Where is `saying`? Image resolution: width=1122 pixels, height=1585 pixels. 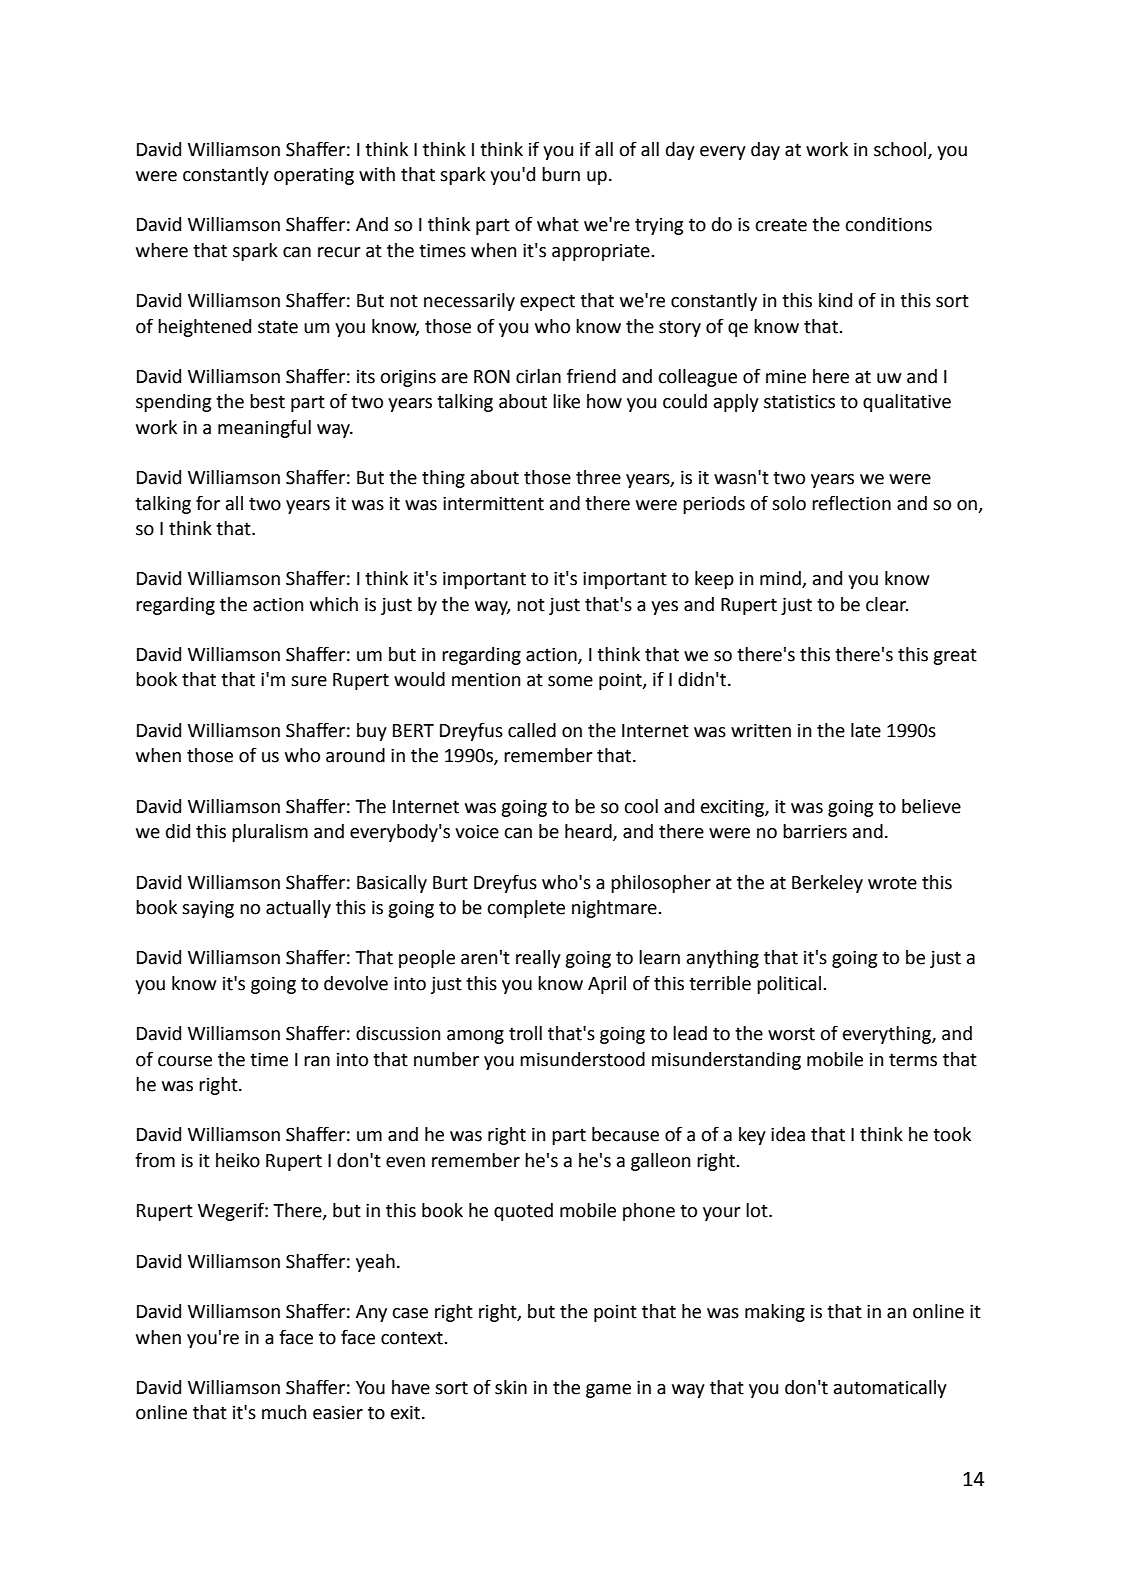
saying is located at coordinates (208, 909).
